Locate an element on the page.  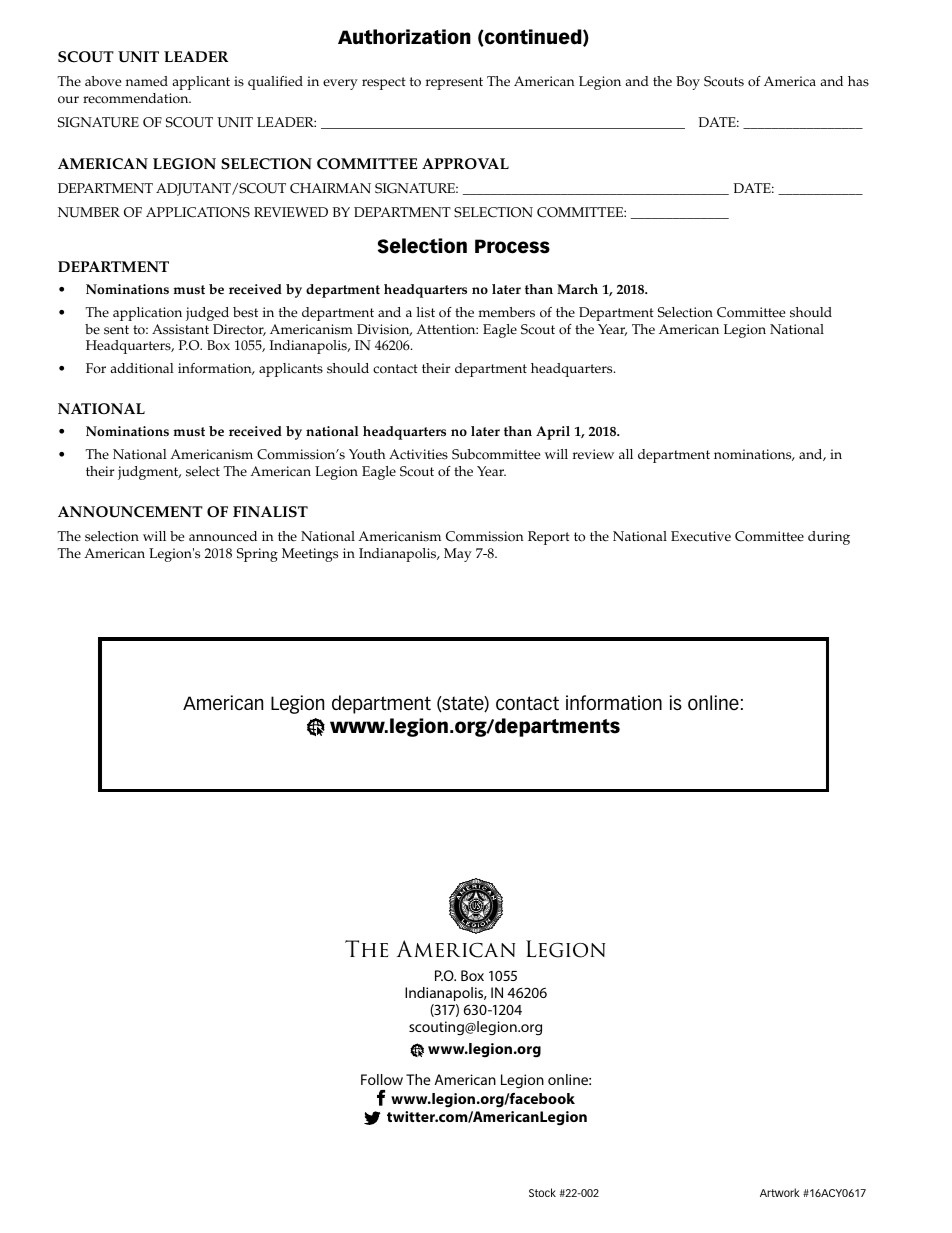
Follow is located at coordinates (382, 1079).
